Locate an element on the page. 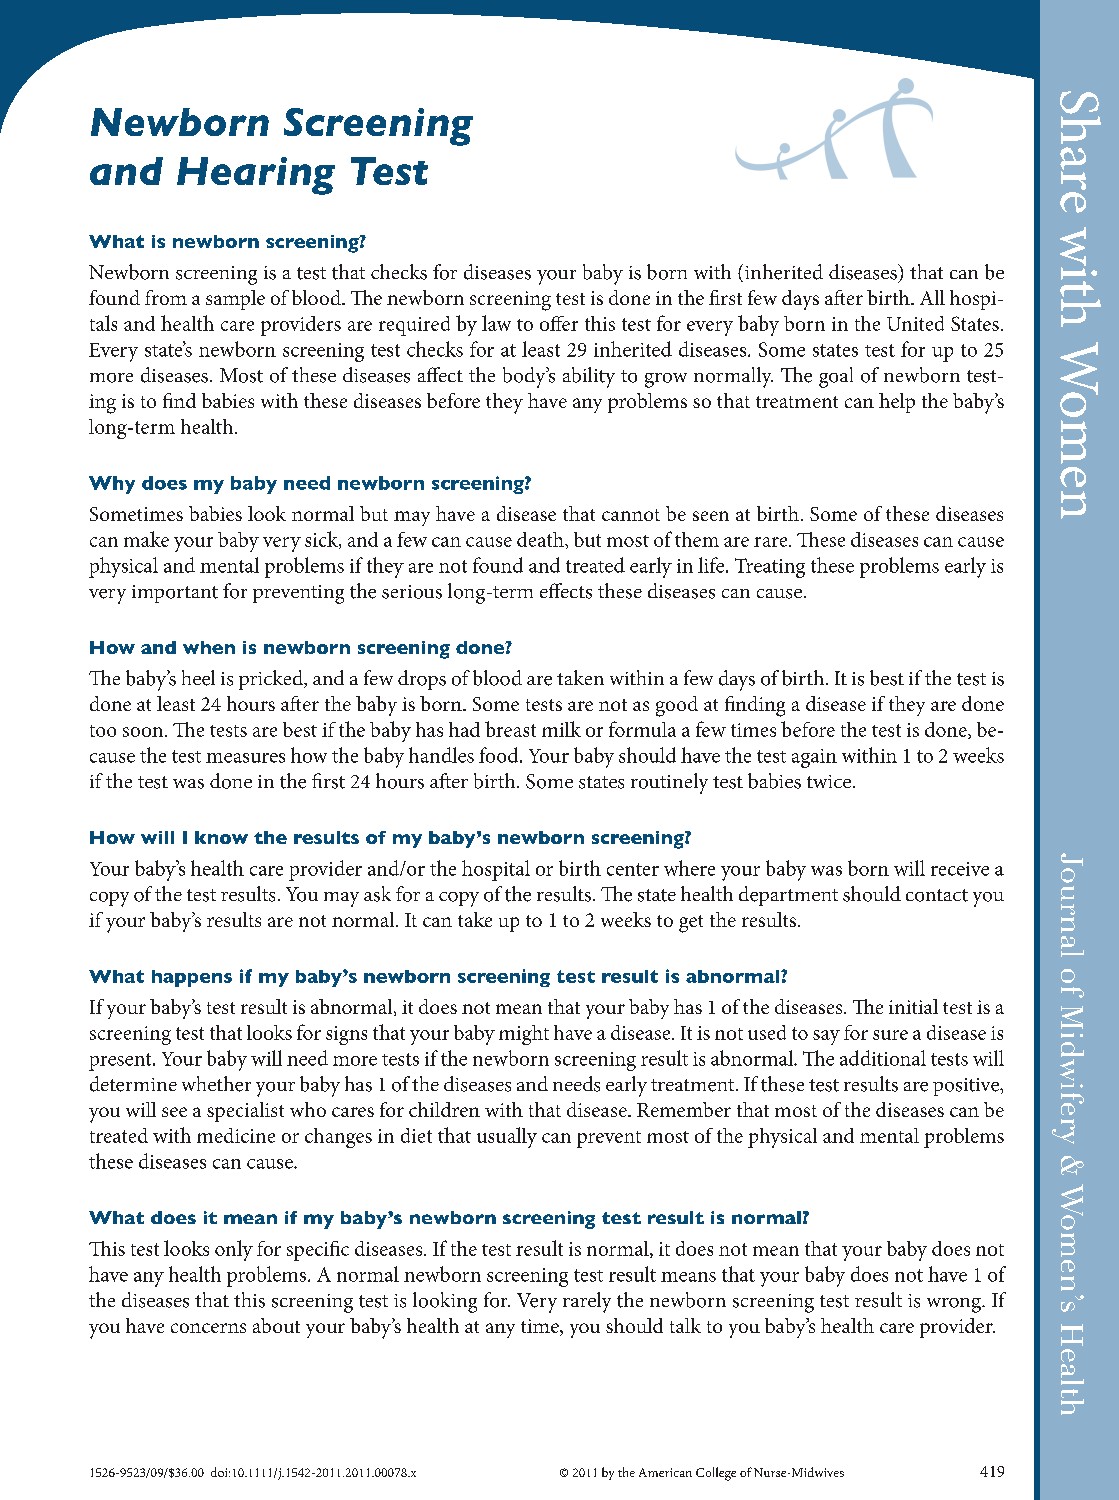  usually is located at coordinates (507, 1137).
